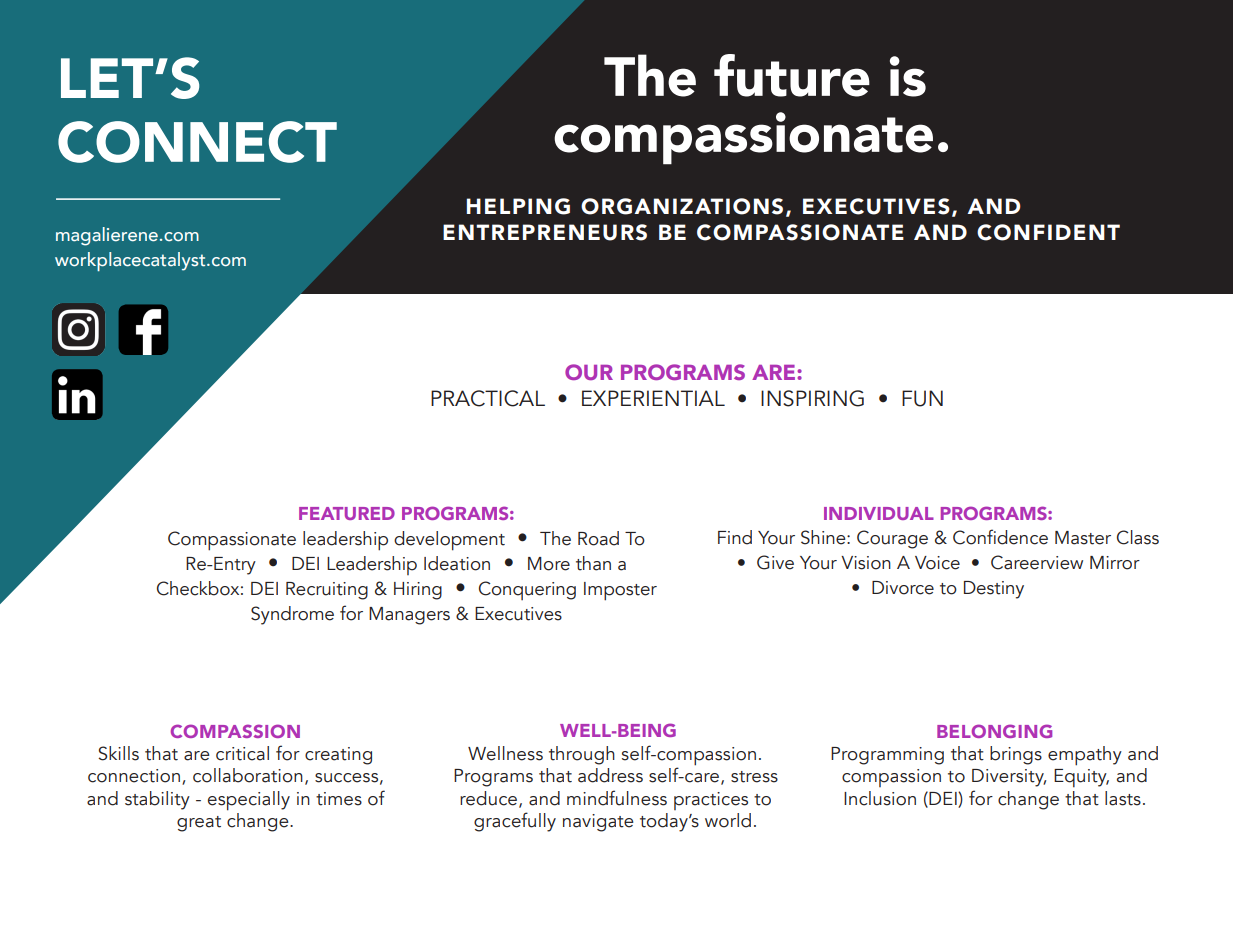 This screenshot has width=1233, height=952. Describe the element at coordinates (598, 538) in the screenshot. I see `Road` at that location.
